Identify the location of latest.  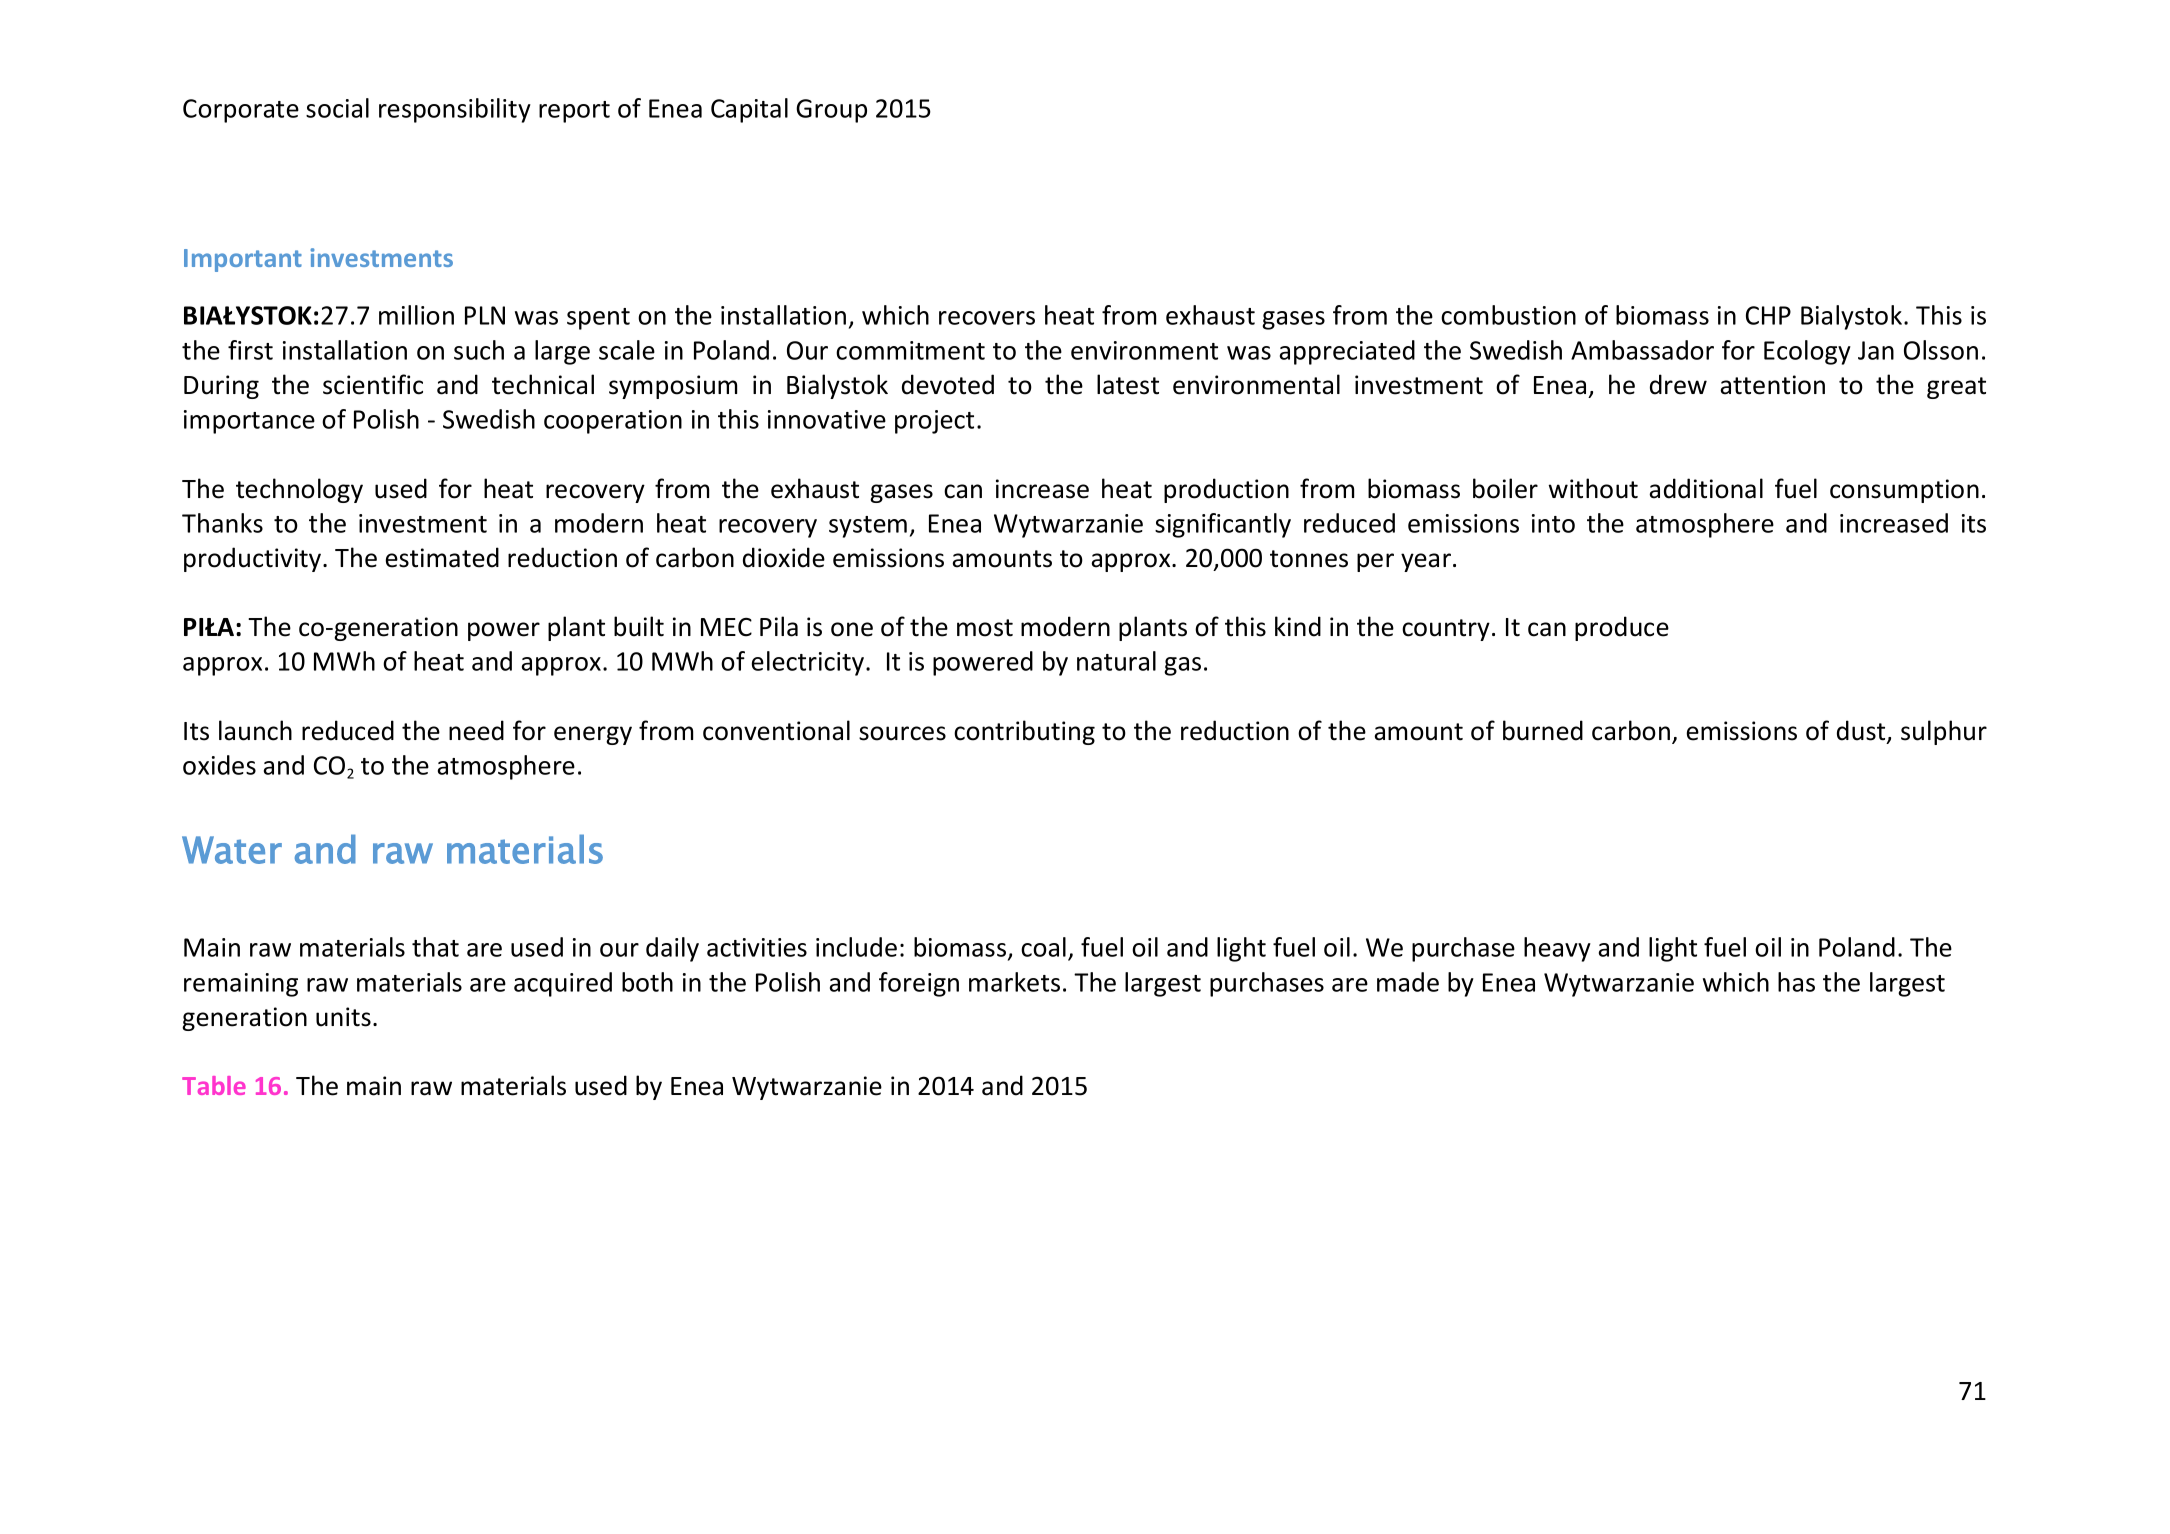
(1128, 384).
